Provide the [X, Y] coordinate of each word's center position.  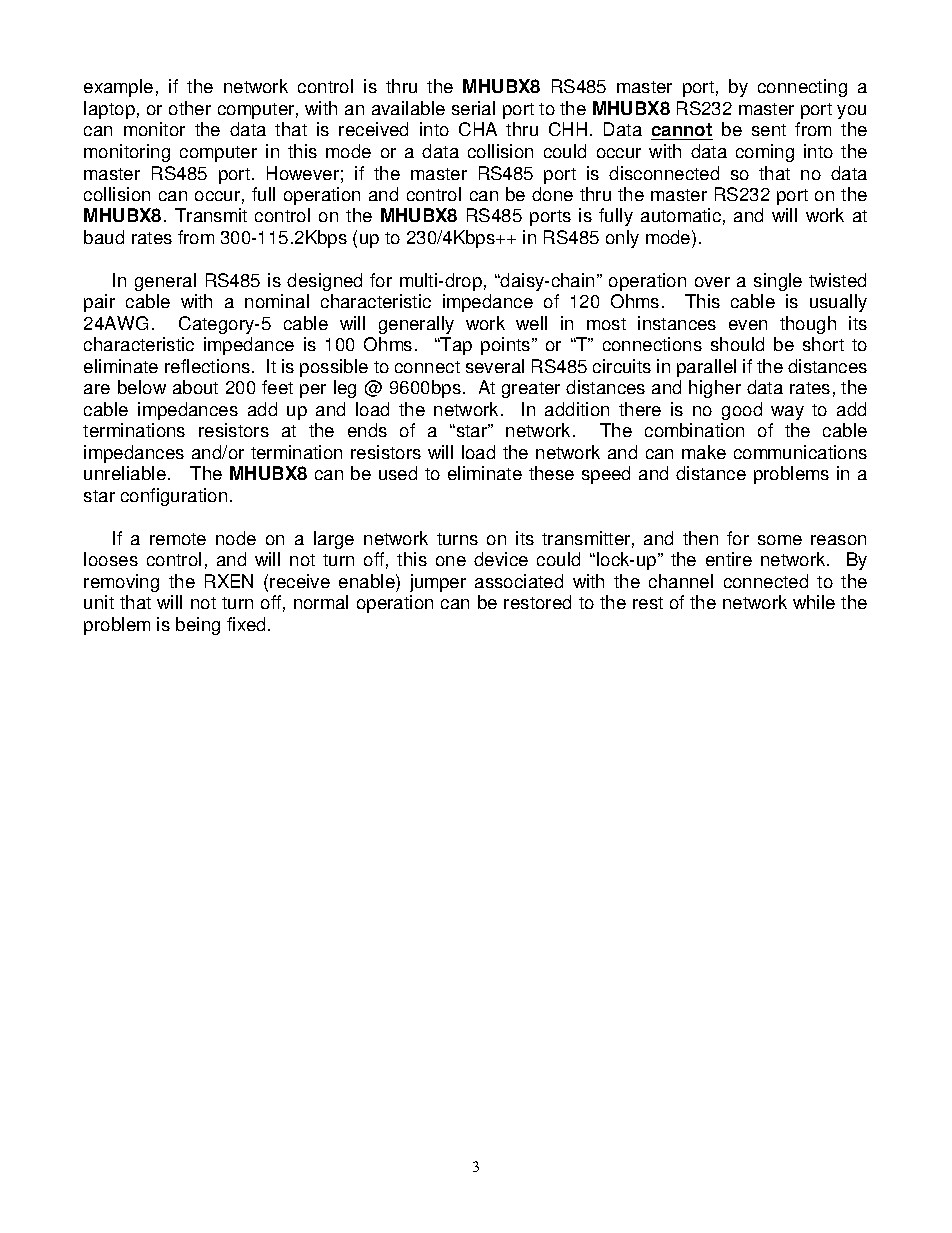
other [190, 108]
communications [800, 452]
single [778, 282]
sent [769, 130]
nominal [277, 301]
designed [324, 282]
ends [367, 430]
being [198, 626]
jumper [438, 583]
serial [473, 108]
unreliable [125, 473]
